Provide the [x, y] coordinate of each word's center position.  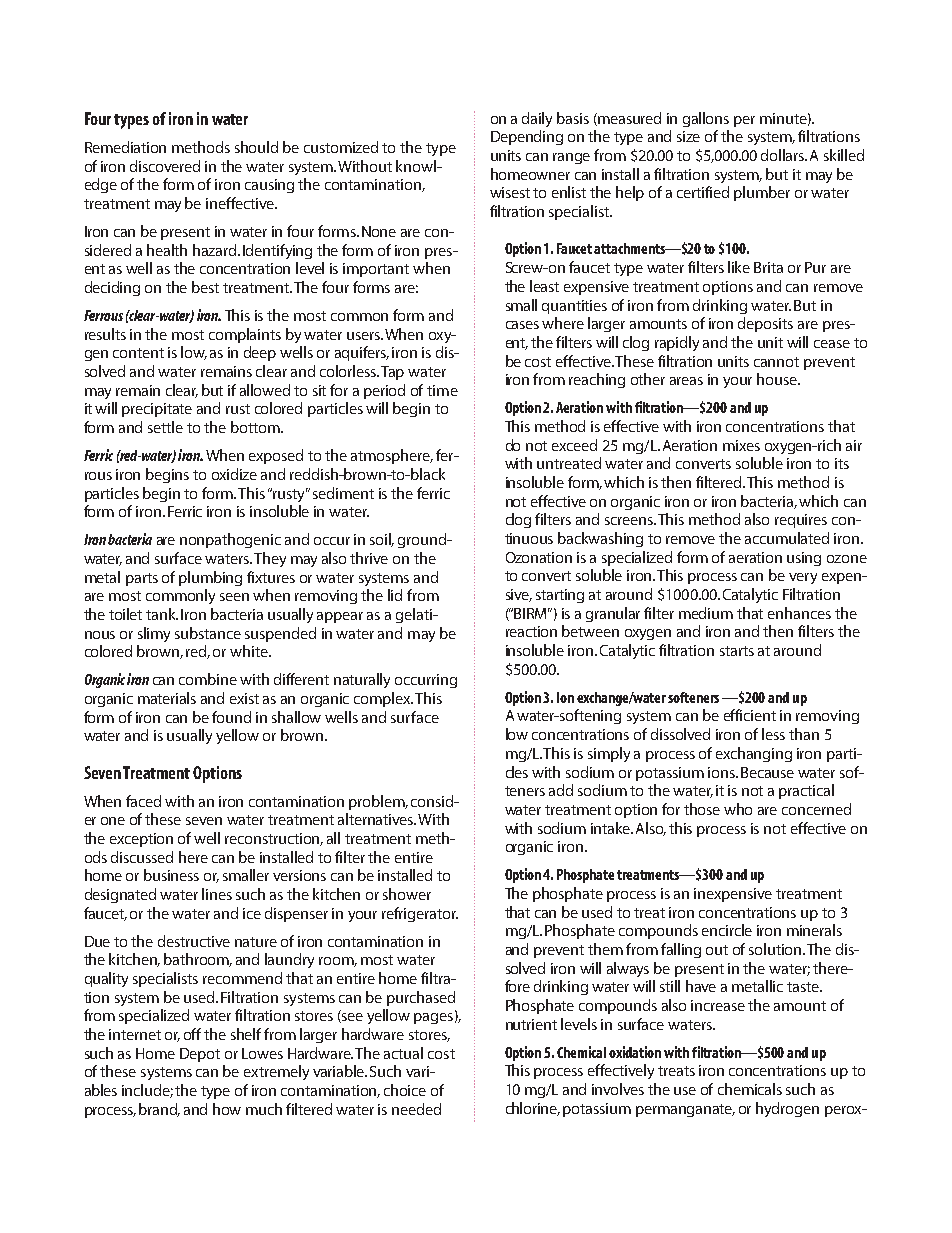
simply [609, 754]
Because [767, 772]
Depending [527, 137]
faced [143, 801]
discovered [165, 166]
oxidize [234, 474]
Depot [200, 1055]
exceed [574, 445]
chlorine [533, 1109]
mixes [741, 445]
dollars [784, 155]
